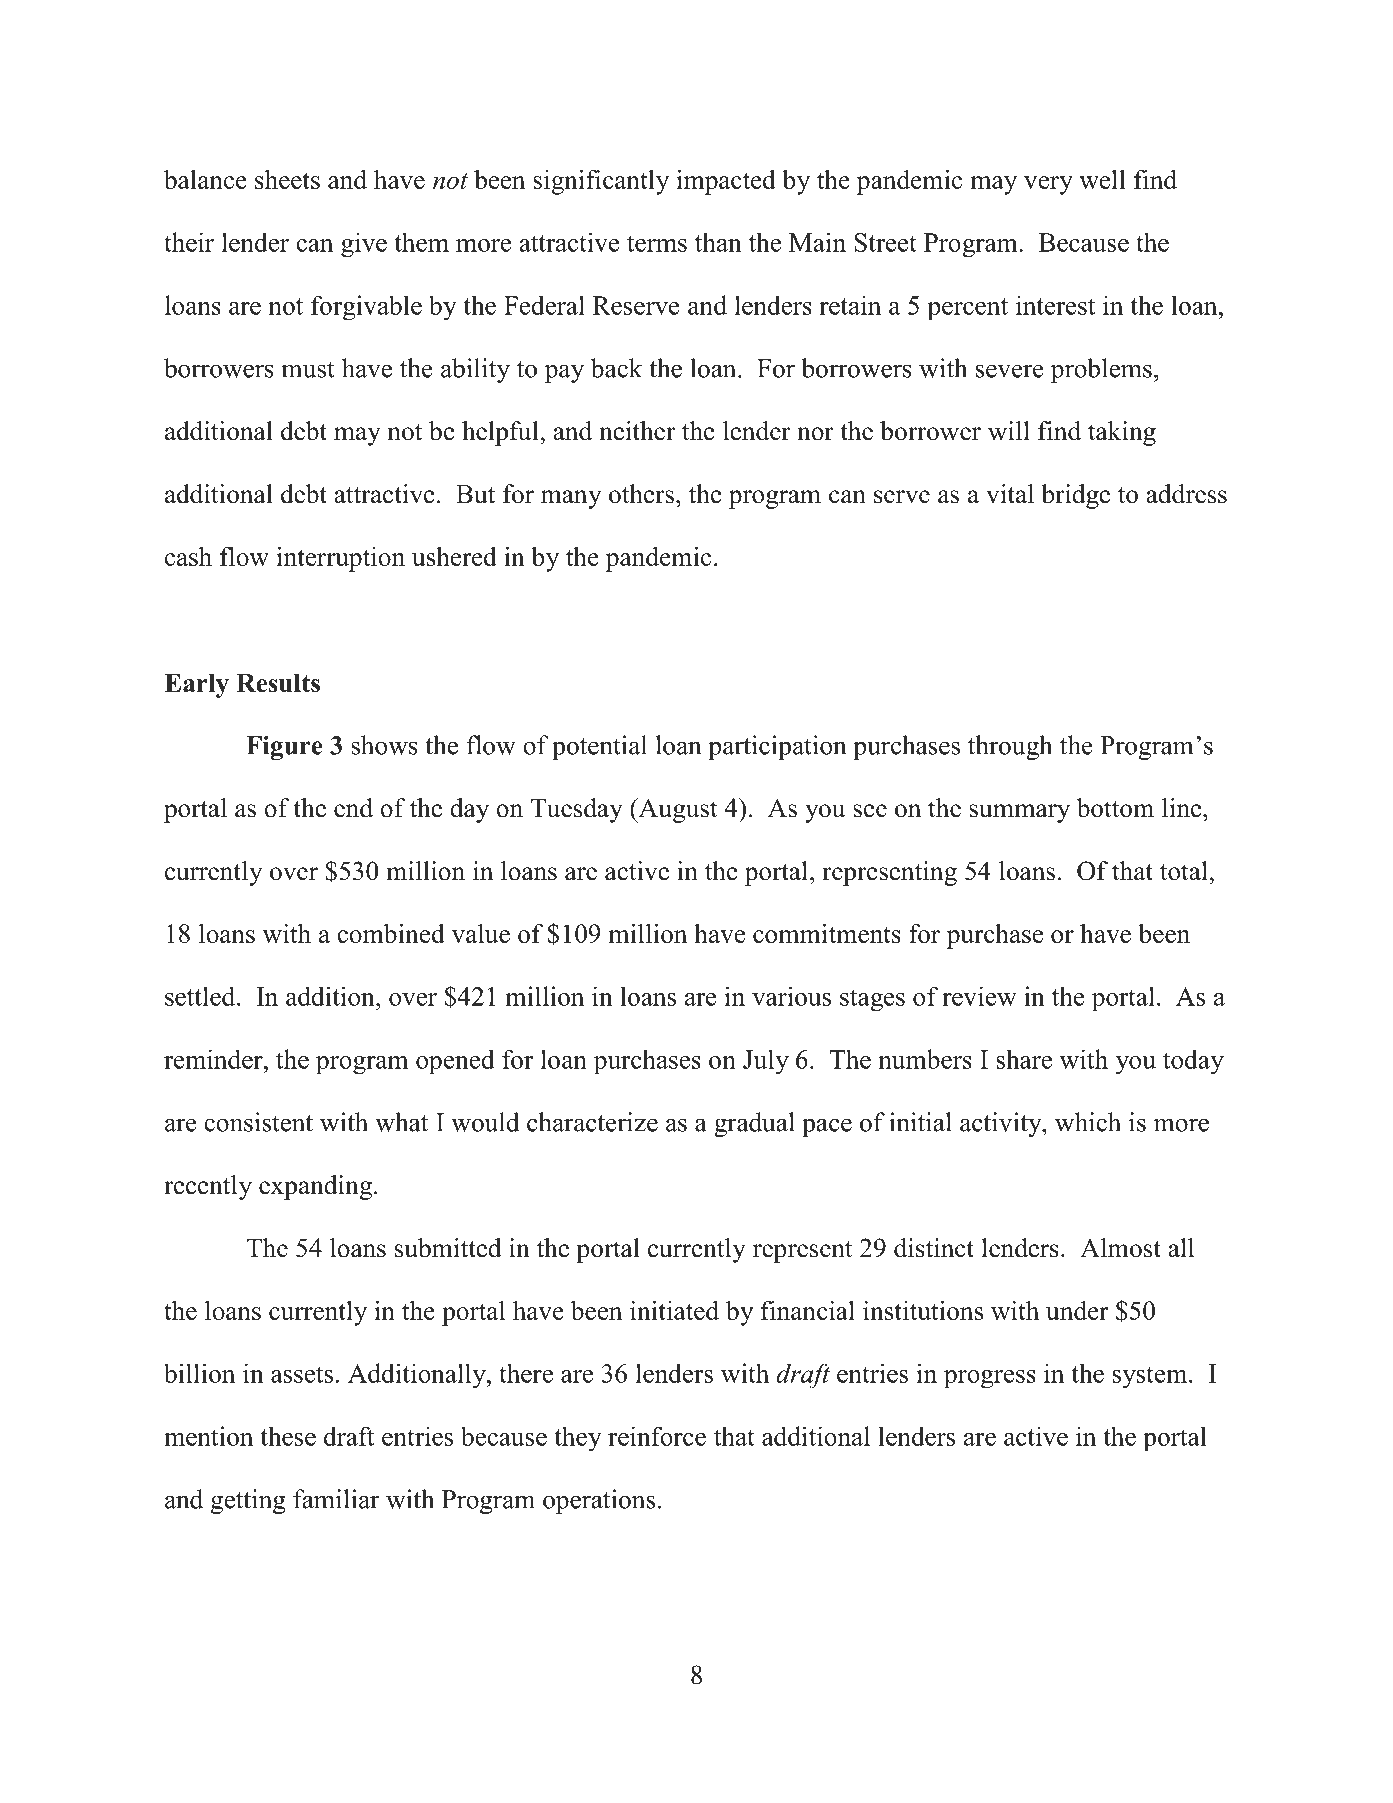 The height and width of the page is (1803, 1393). I want to click on progress, so click(990, 1379).
